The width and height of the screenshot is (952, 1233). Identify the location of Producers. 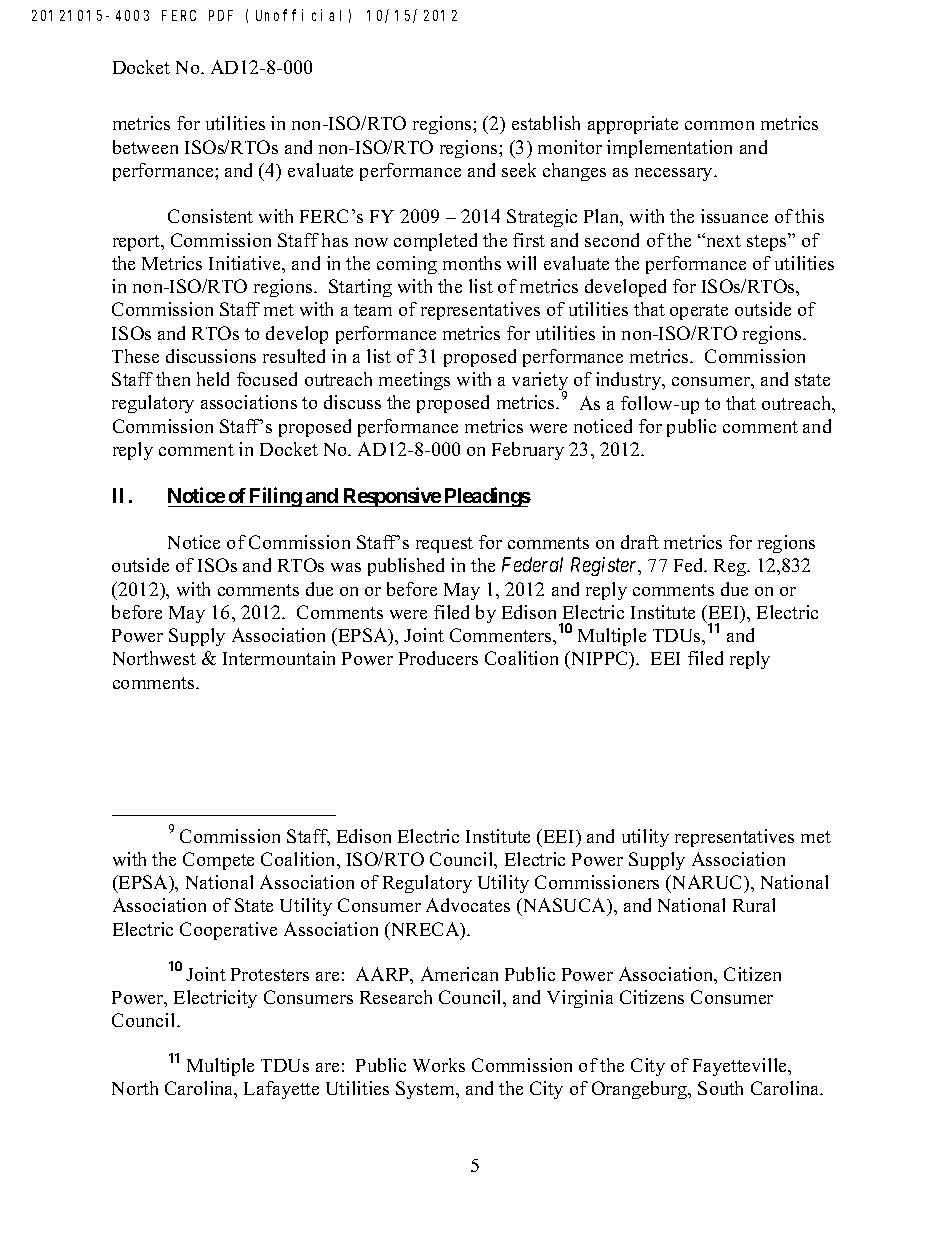
(438, 658).
